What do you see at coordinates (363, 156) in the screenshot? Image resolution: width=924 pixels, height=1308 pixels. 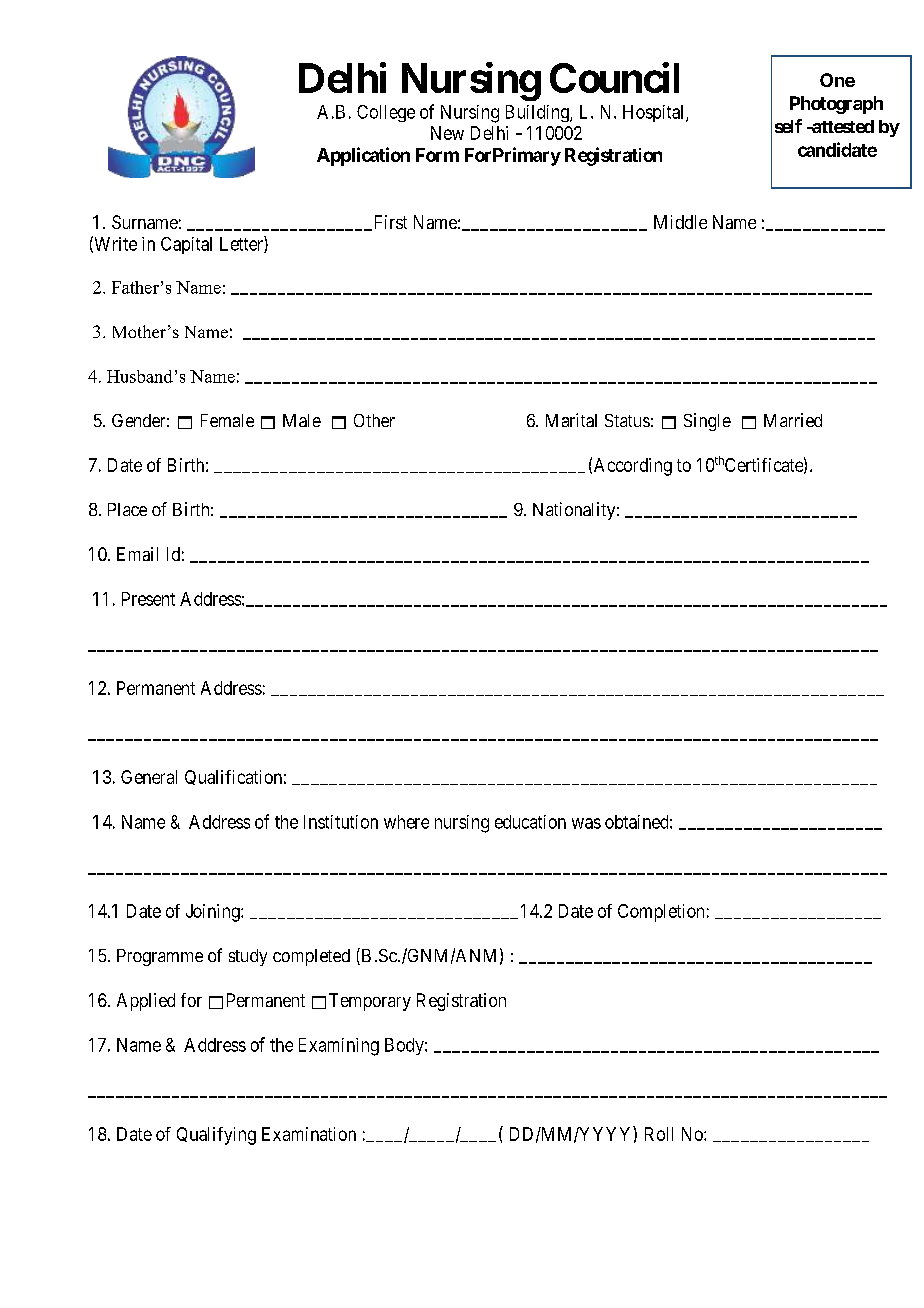 I see `Application` at bounding box center [363, 156].
